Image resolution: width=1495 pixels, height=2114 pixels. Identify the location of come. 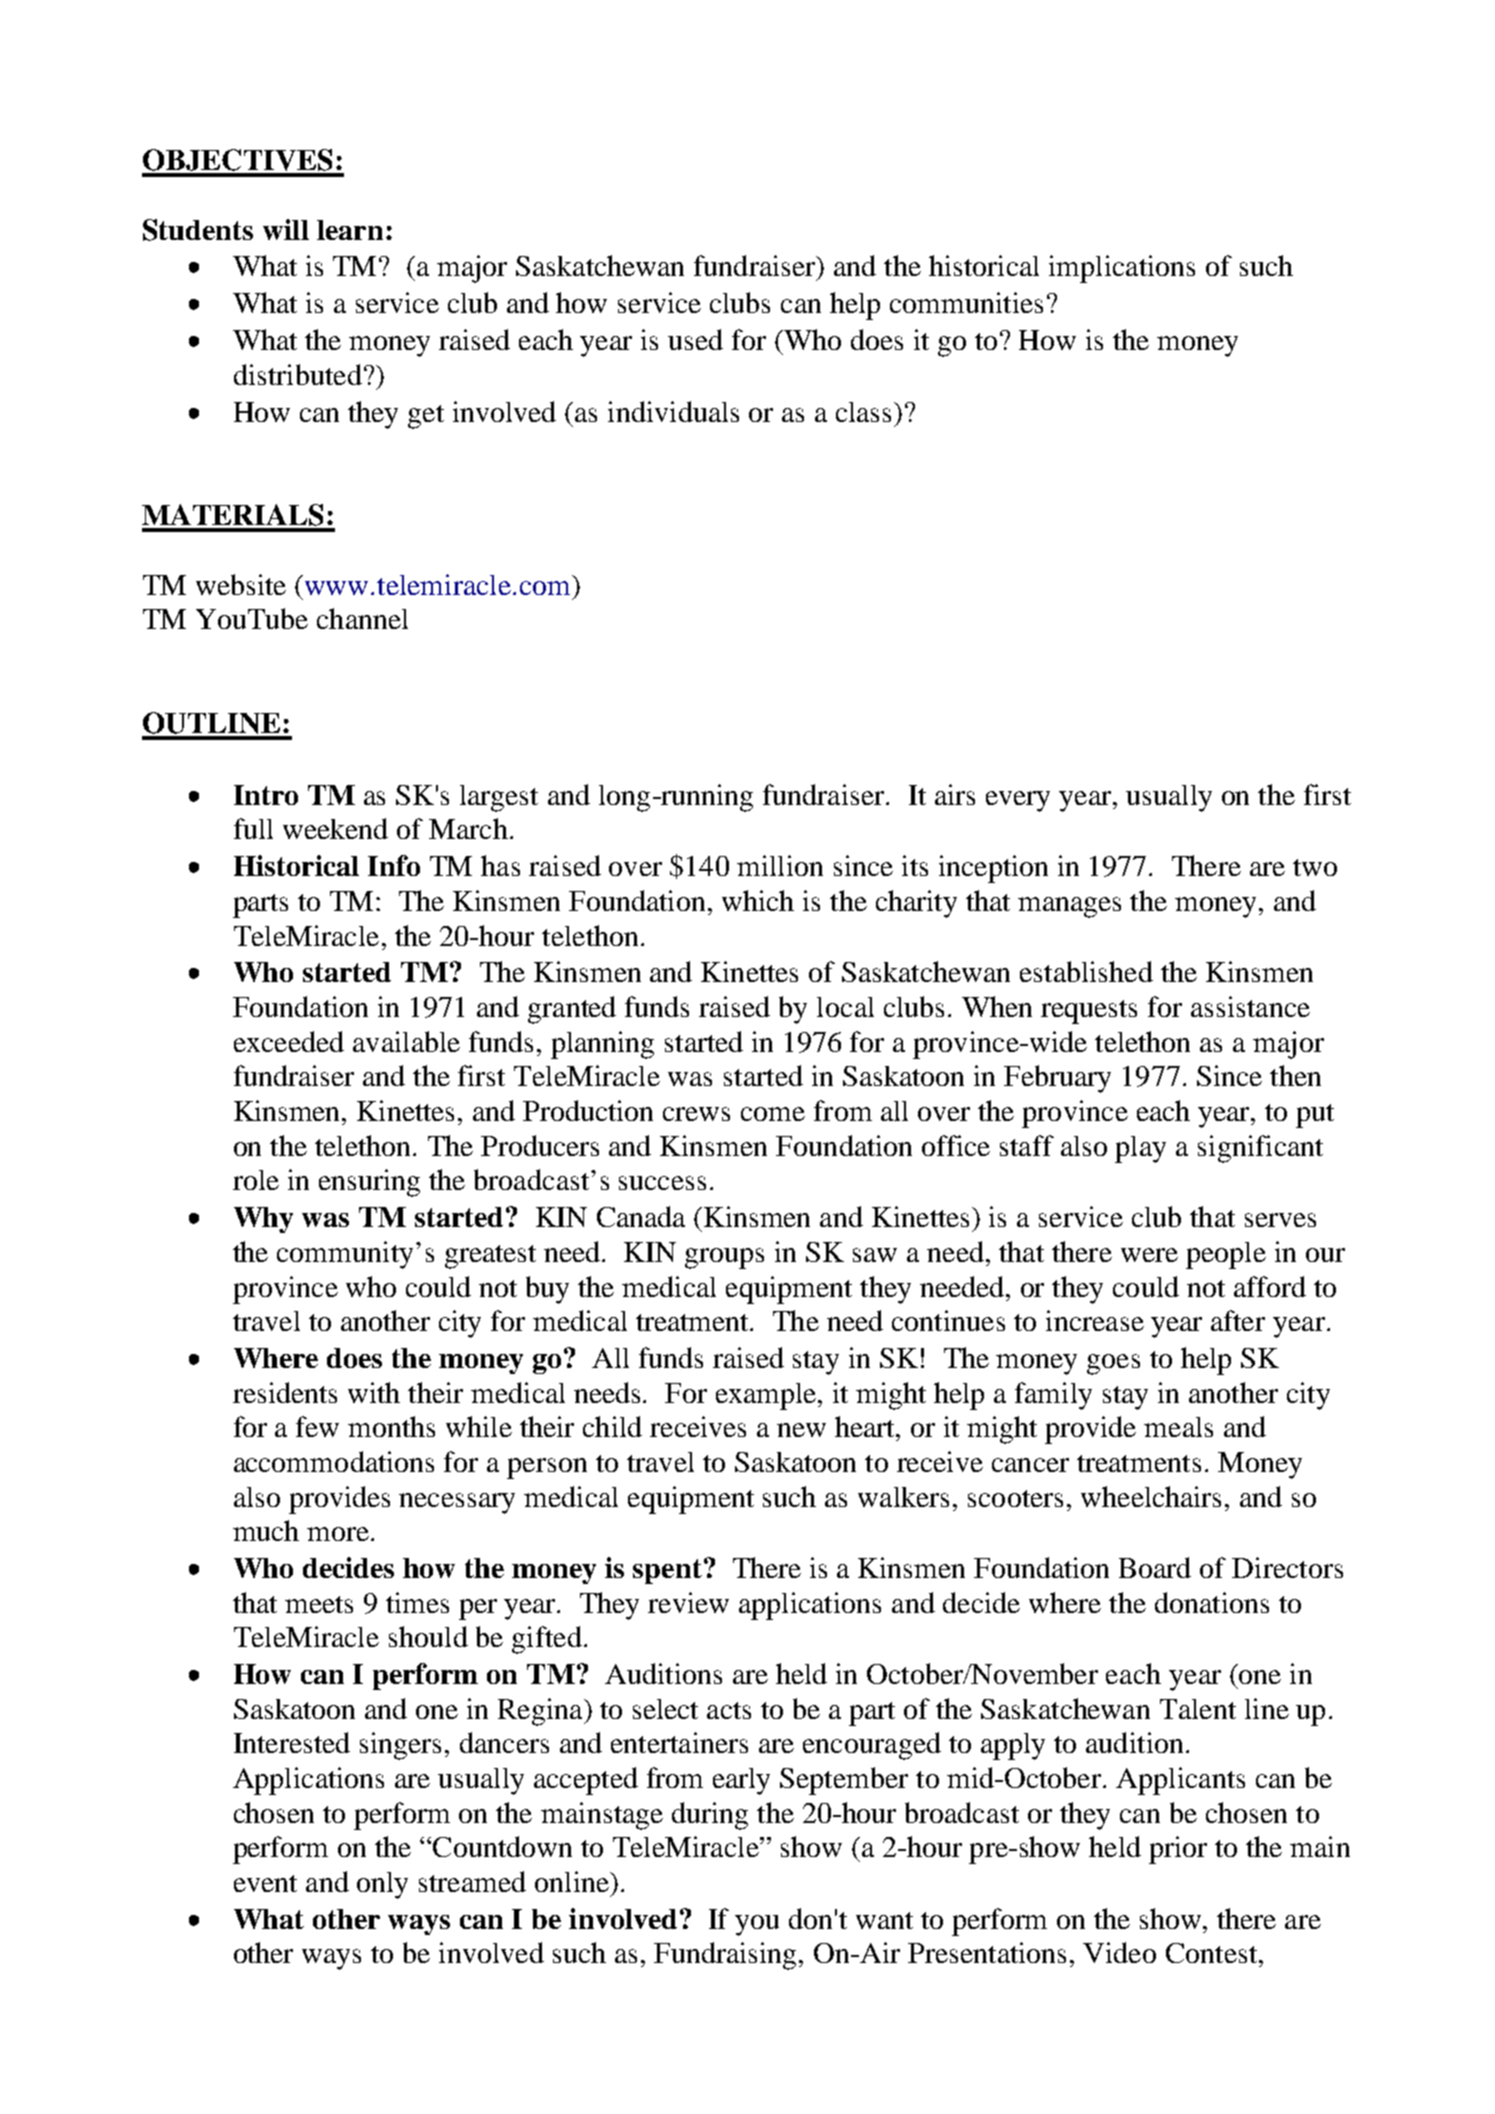
(773, 1114).
